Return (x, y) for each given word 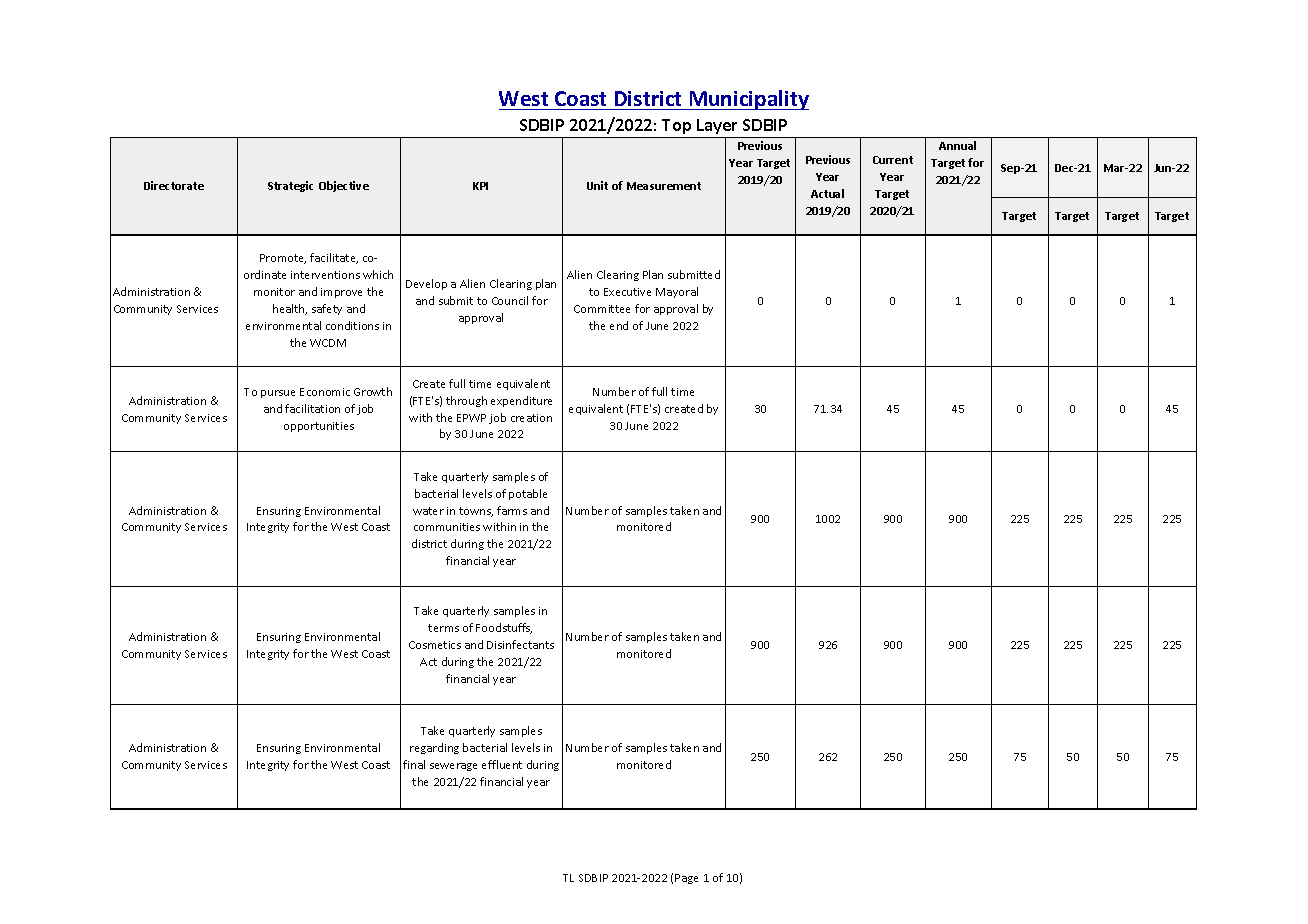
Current (893, 160)
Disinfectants (520, 644)
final (414, 764)
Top (676, 126)
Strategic (290, 186)
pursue (278, 394)
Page (686, 879)
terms (443, 628)
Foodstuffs (504, 628)
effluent (502, 764)
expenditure (521, 401)
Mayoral (677, 292)
